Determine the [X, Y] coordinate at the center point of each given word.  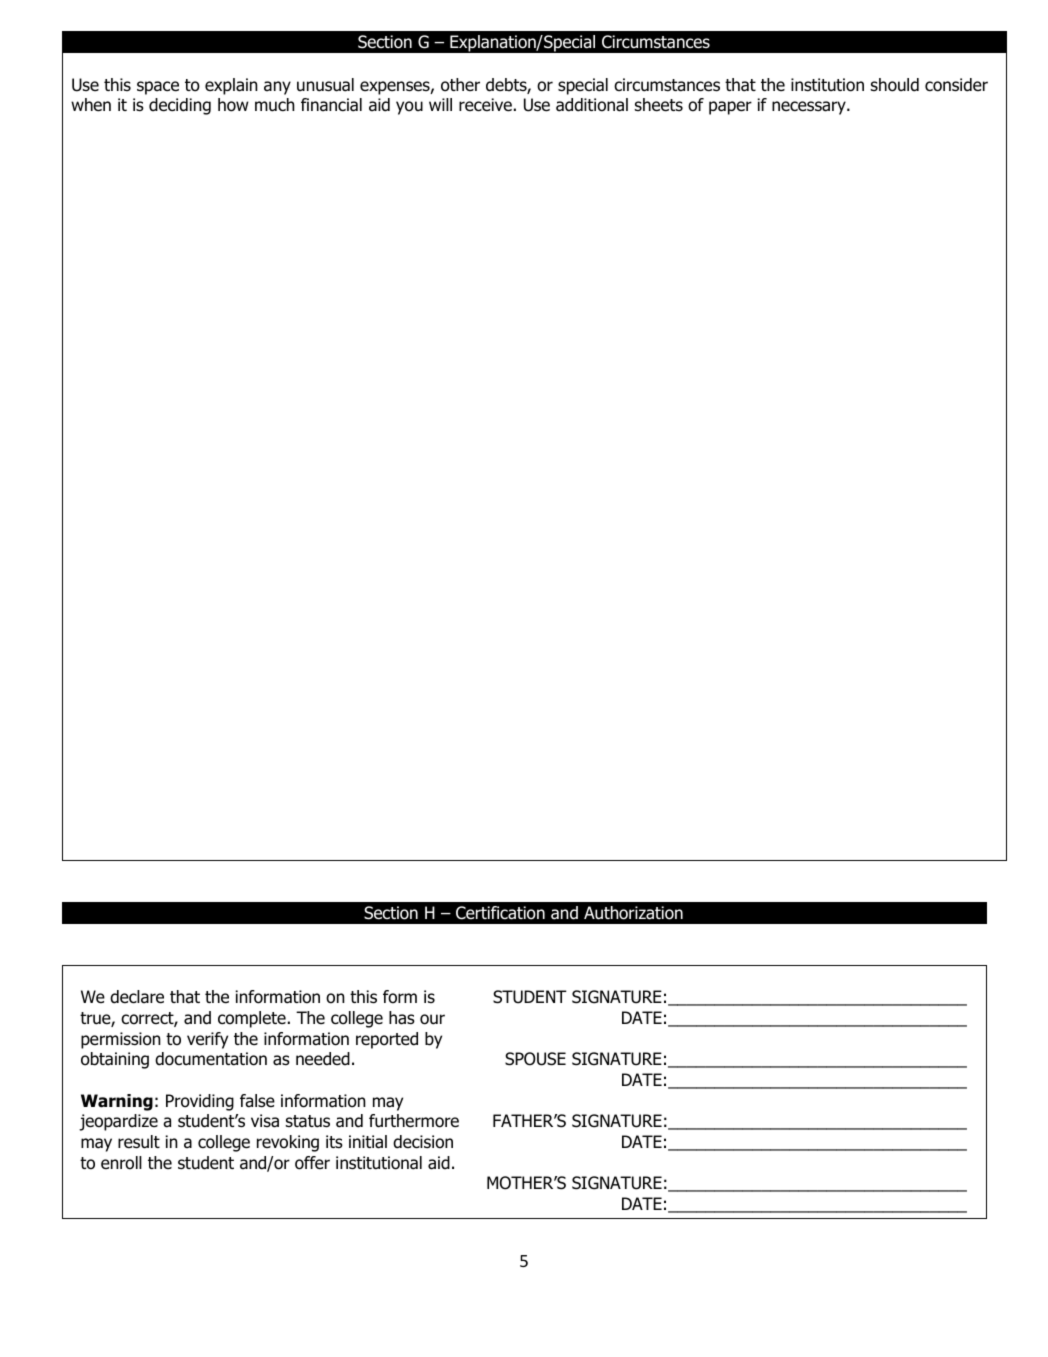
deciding [180, 106]
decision [423, 1142]
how [233, 105]
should [895, 85]
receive [485, 105]
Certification [500, 913]
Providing [200, 1102]
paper [730, 108]
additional [592, 105]
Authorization [633, 913]
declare [137, 997]
